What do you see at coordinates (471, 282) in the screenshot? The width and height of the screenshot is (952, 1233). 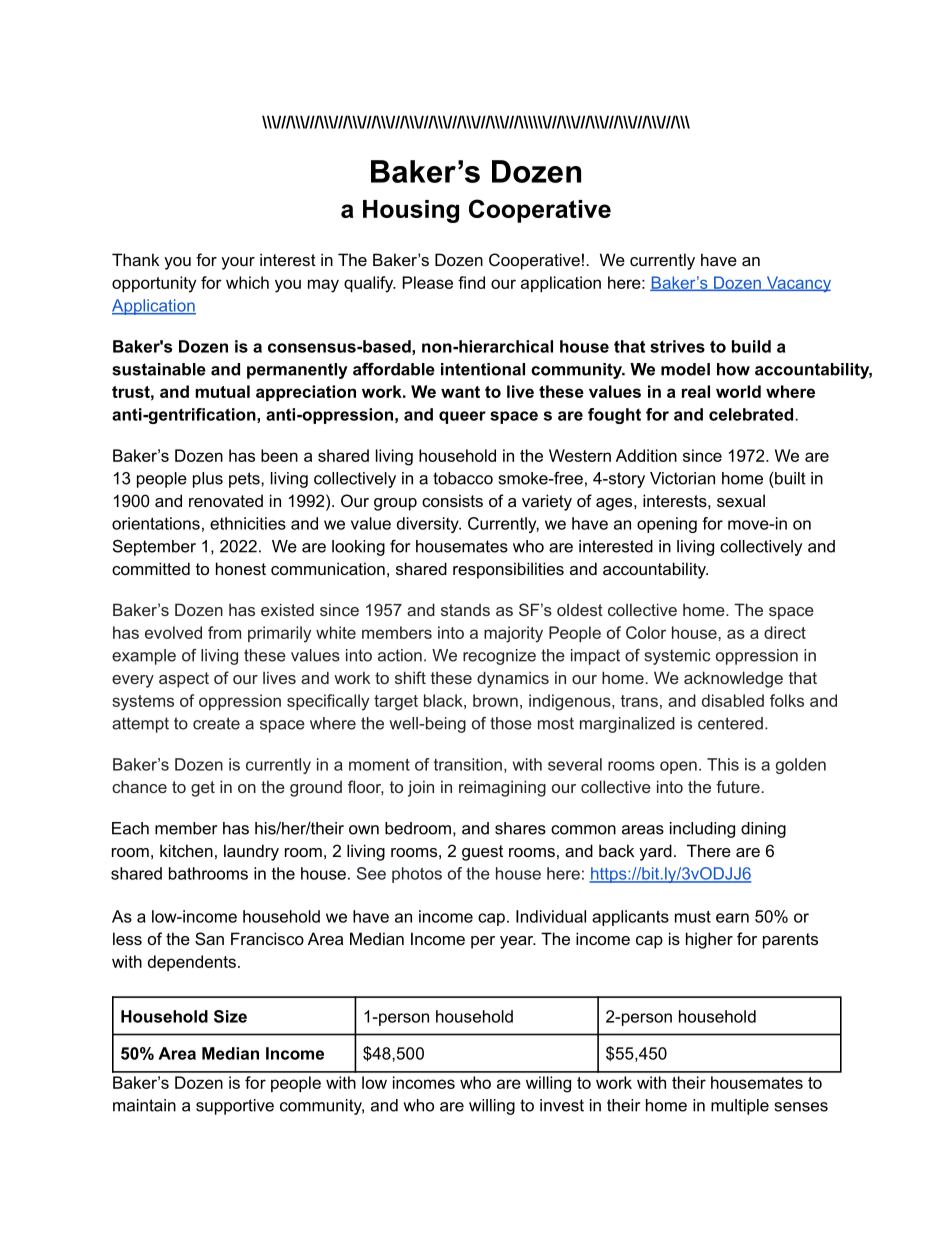 I see `find` at bounding box center [471, 282].
